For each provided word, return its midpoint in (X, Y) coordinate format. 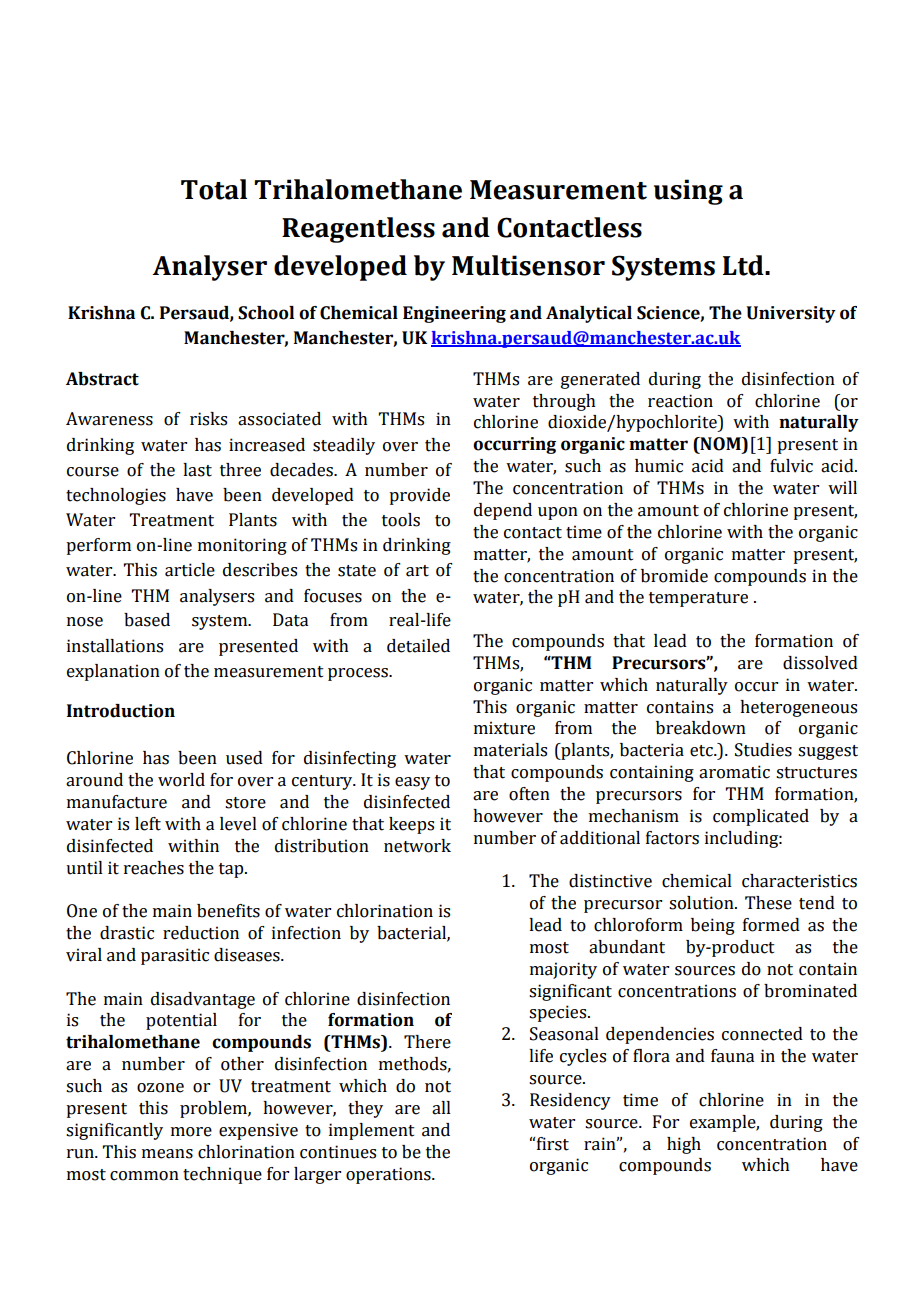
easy (412, 783)
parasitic (175, 956)
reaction (680, 401)
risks (208, 419)
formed (771, 925)
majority (563, 970)
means (167, 1154)
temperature (698, 599)
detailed (418, 646)
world (181, 780)
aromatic (734, 772)
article (190, 570)
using (688, 192)
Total (214, 189)
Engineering (454, 314)
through (564, 402)
